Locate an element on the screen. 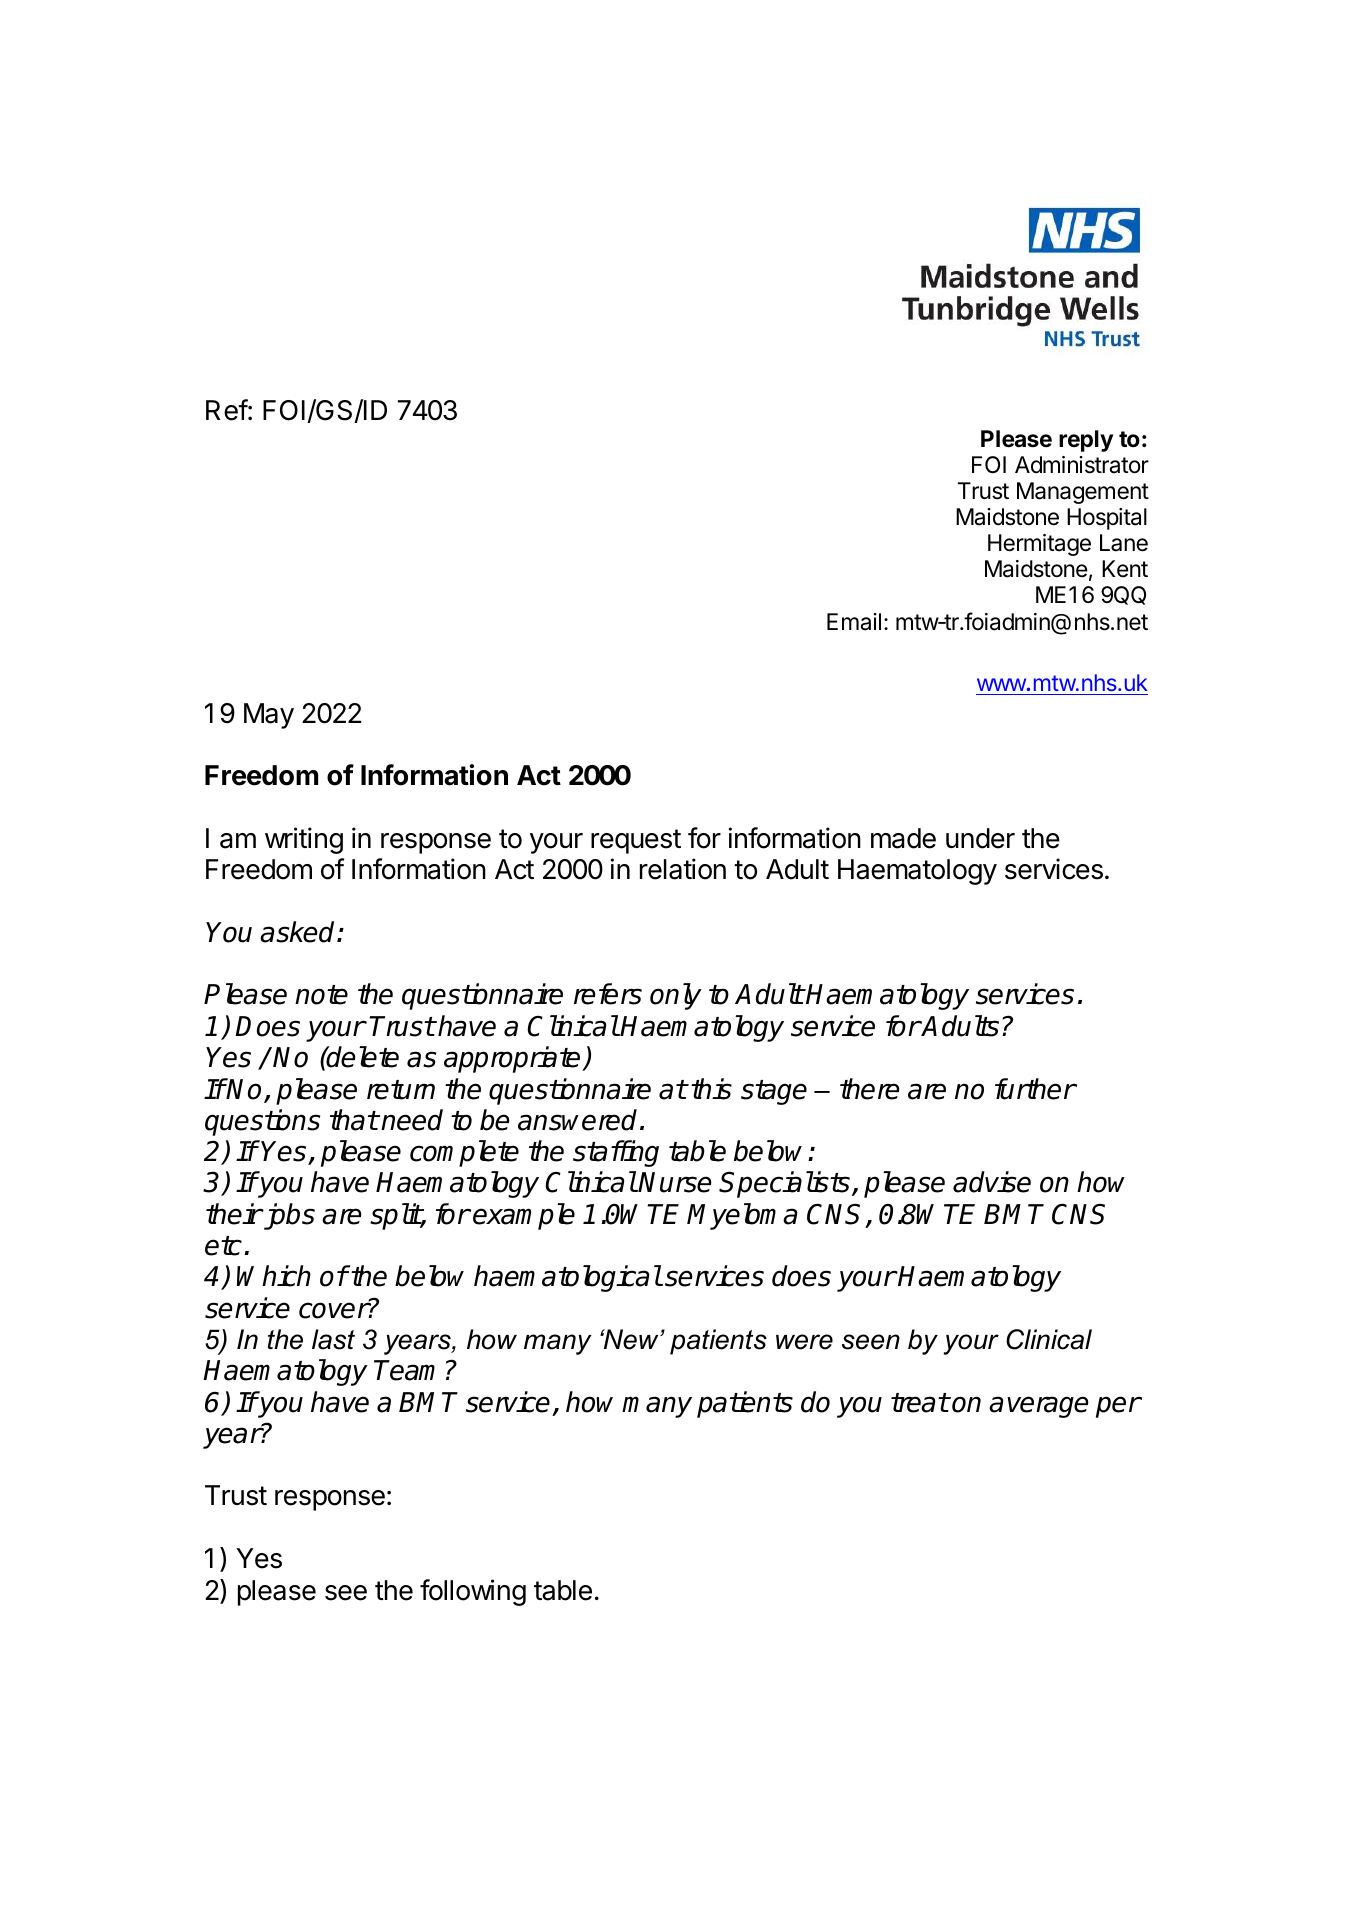 The image size is (1351, 1910). Email is located at coordinates (854, 622).
